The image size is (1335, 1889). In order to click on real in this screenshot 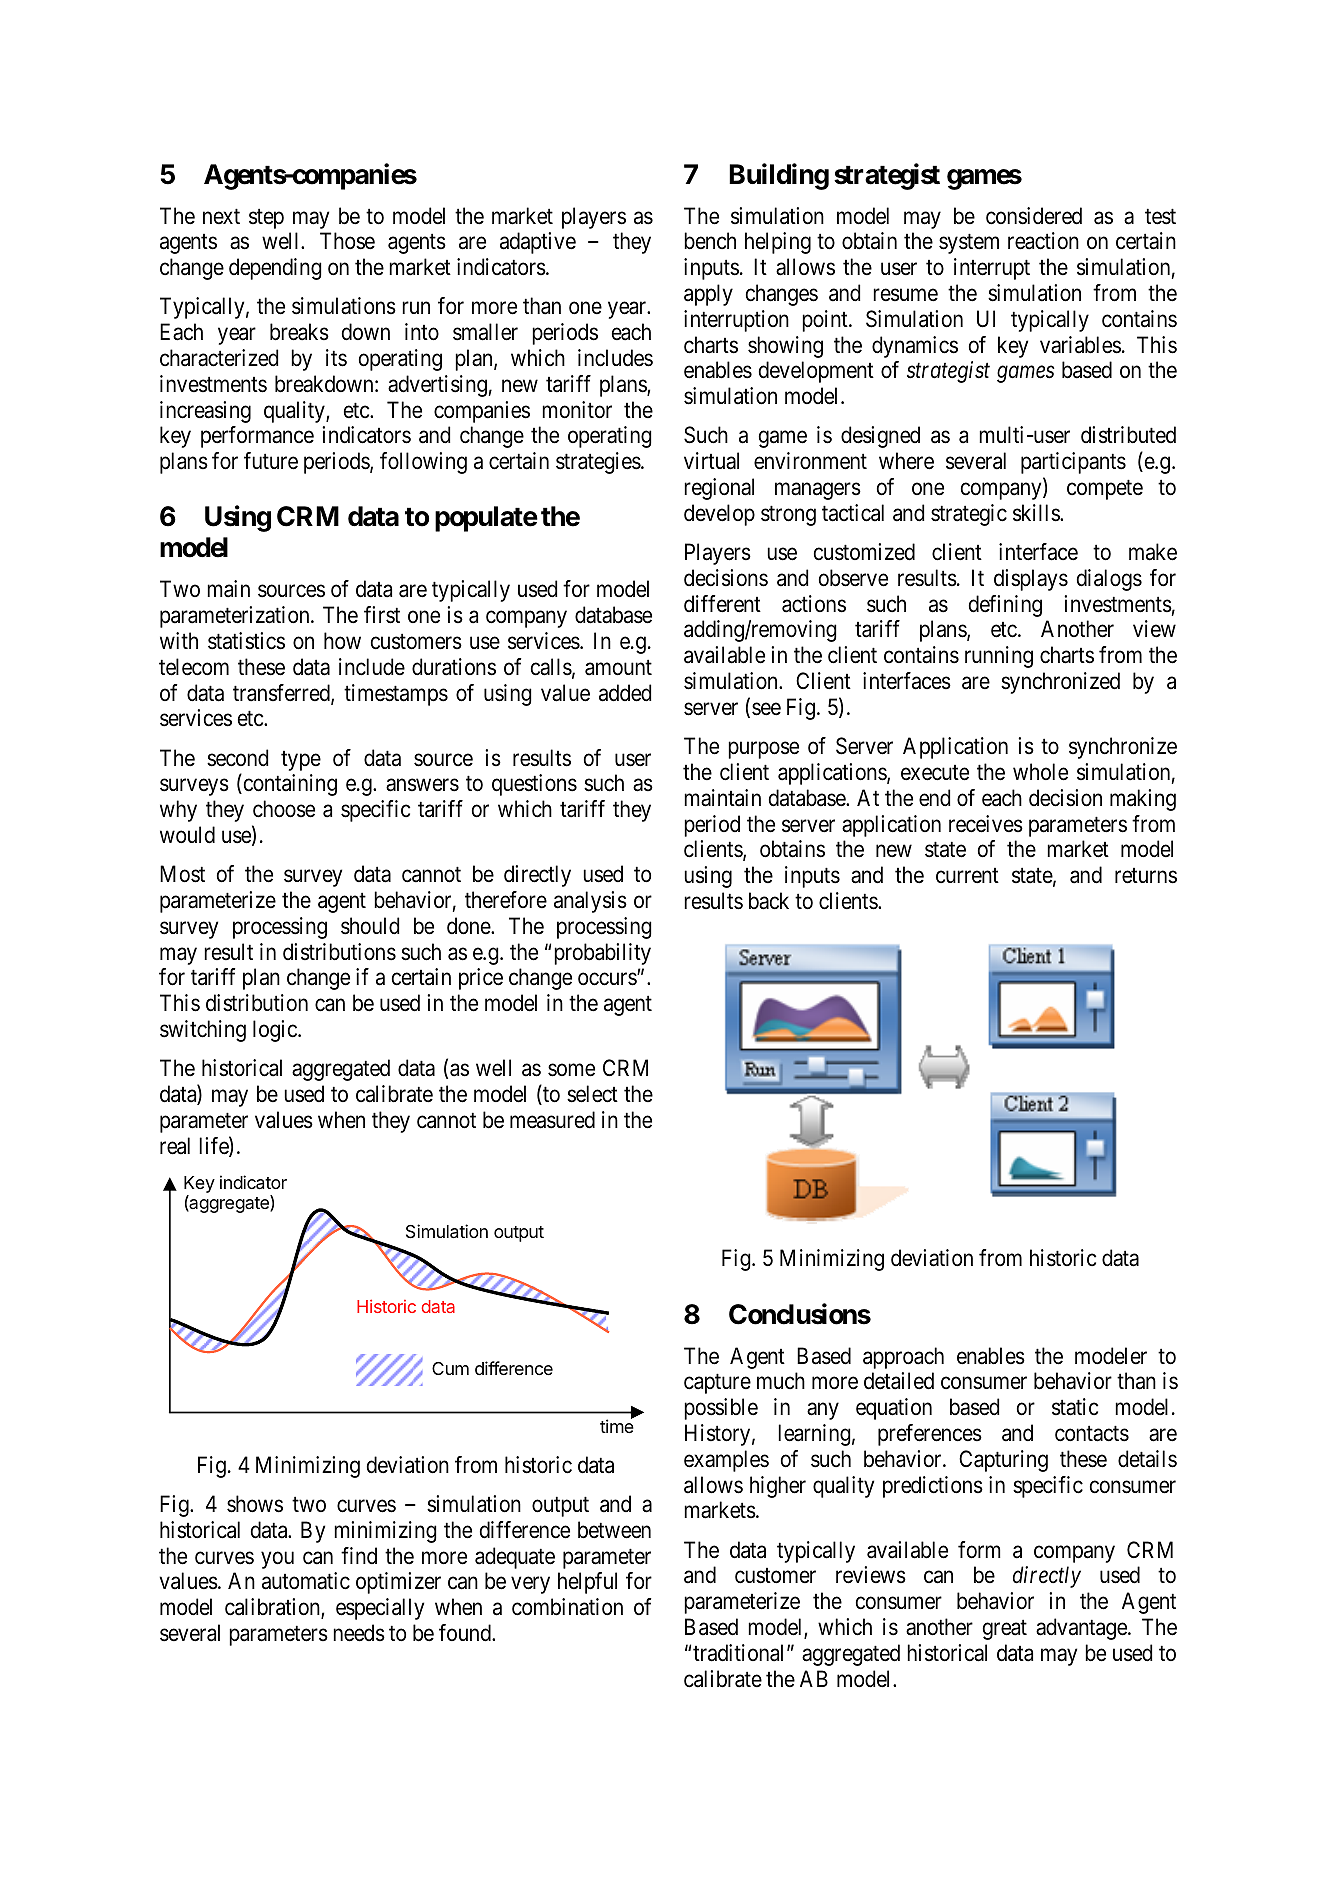, I will do `click(175, 1146)`.
